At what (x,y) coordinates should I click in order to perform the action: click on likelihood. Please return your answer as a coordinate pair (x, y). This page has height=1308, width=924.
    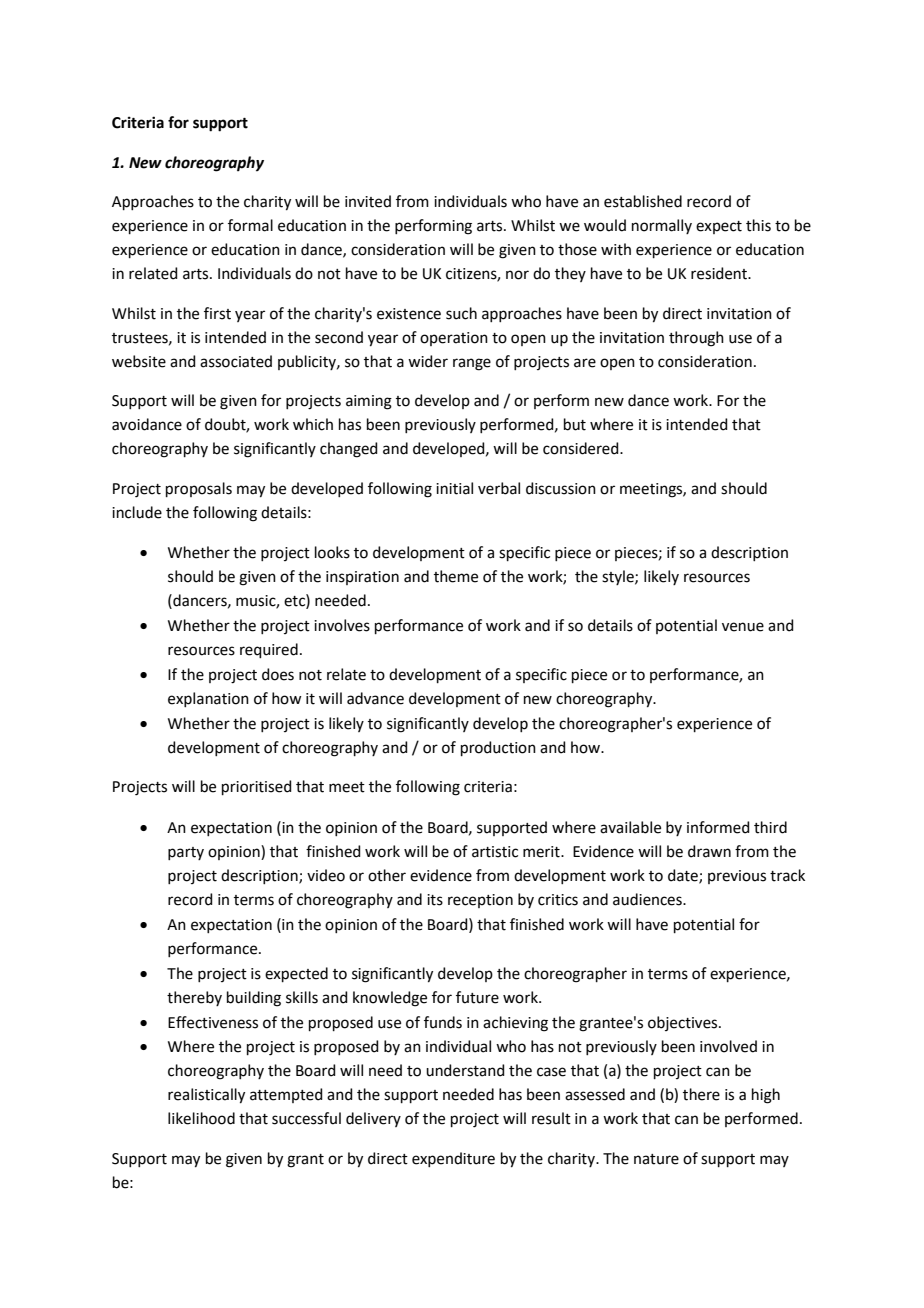
    Looking at the image, I should click on (201, 1118).
